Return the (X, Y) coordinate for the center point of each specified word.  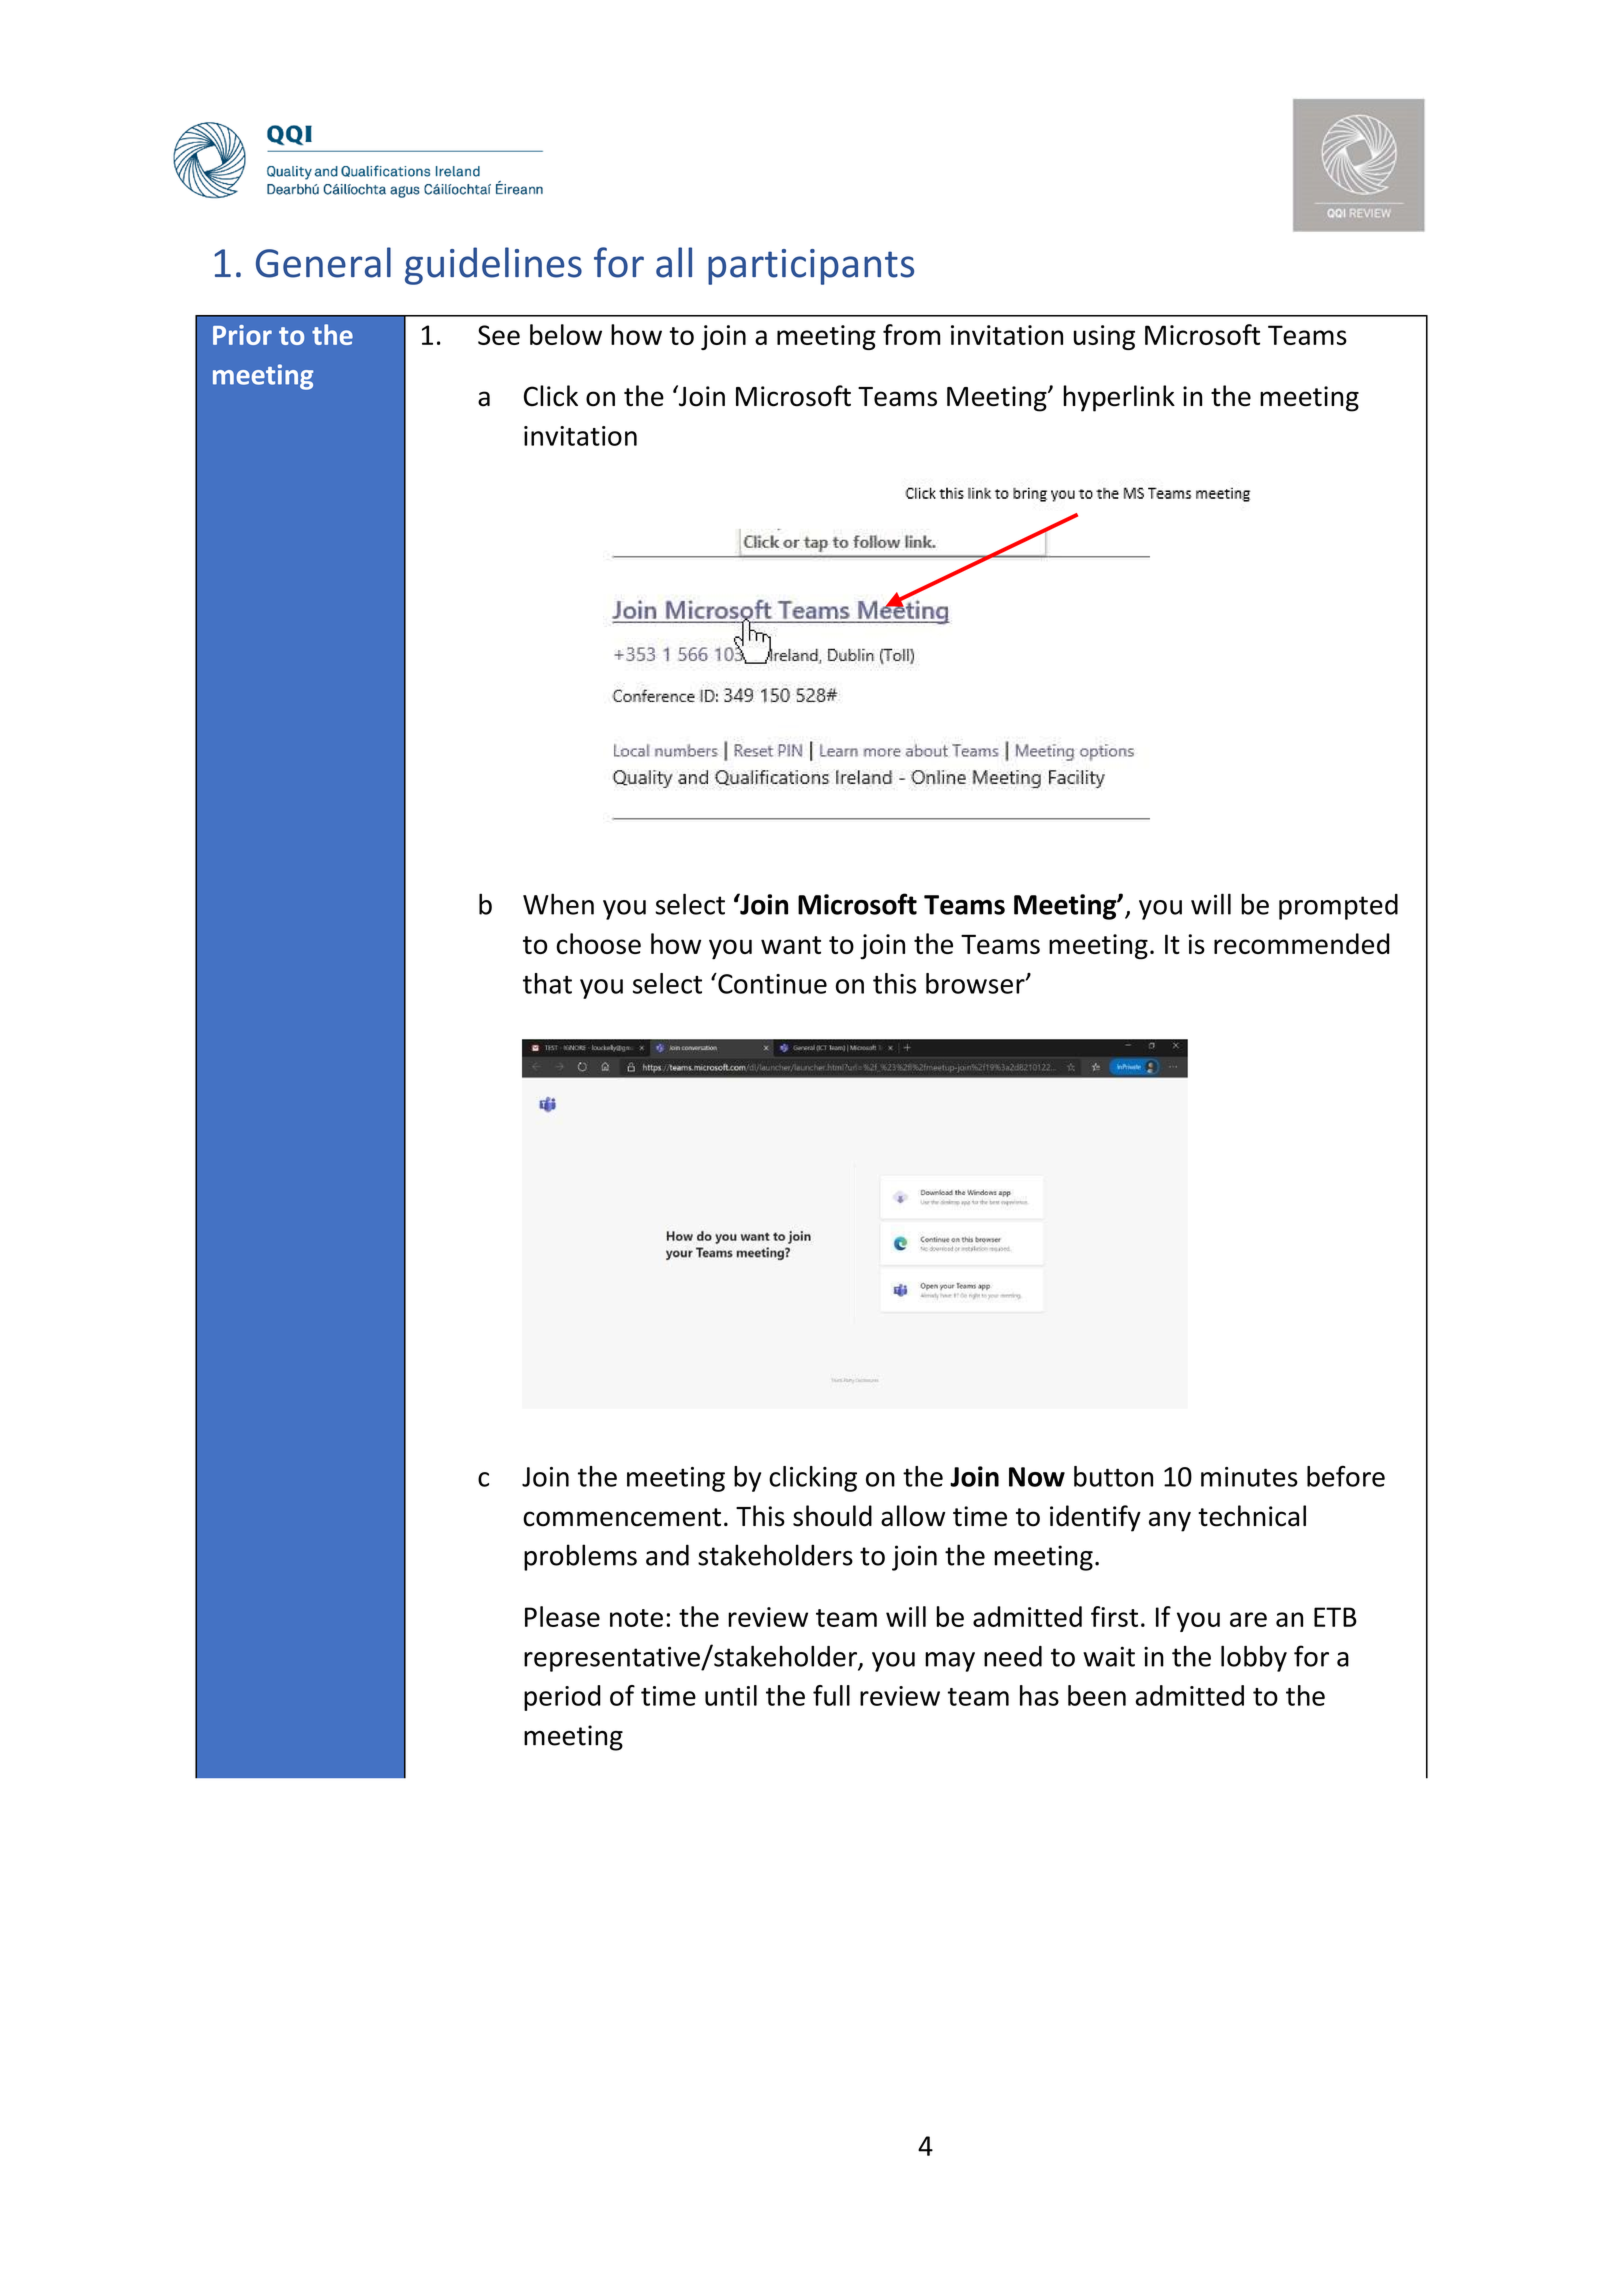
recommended (1302, 943)
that (547, 983)
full (831, 1695)
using (1104, 337)
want (791, 945)
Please (562, 1616)
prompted (1338, 907)
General (323, 262)
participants (811, 267)
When (558, 904)
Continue (771, 983)
